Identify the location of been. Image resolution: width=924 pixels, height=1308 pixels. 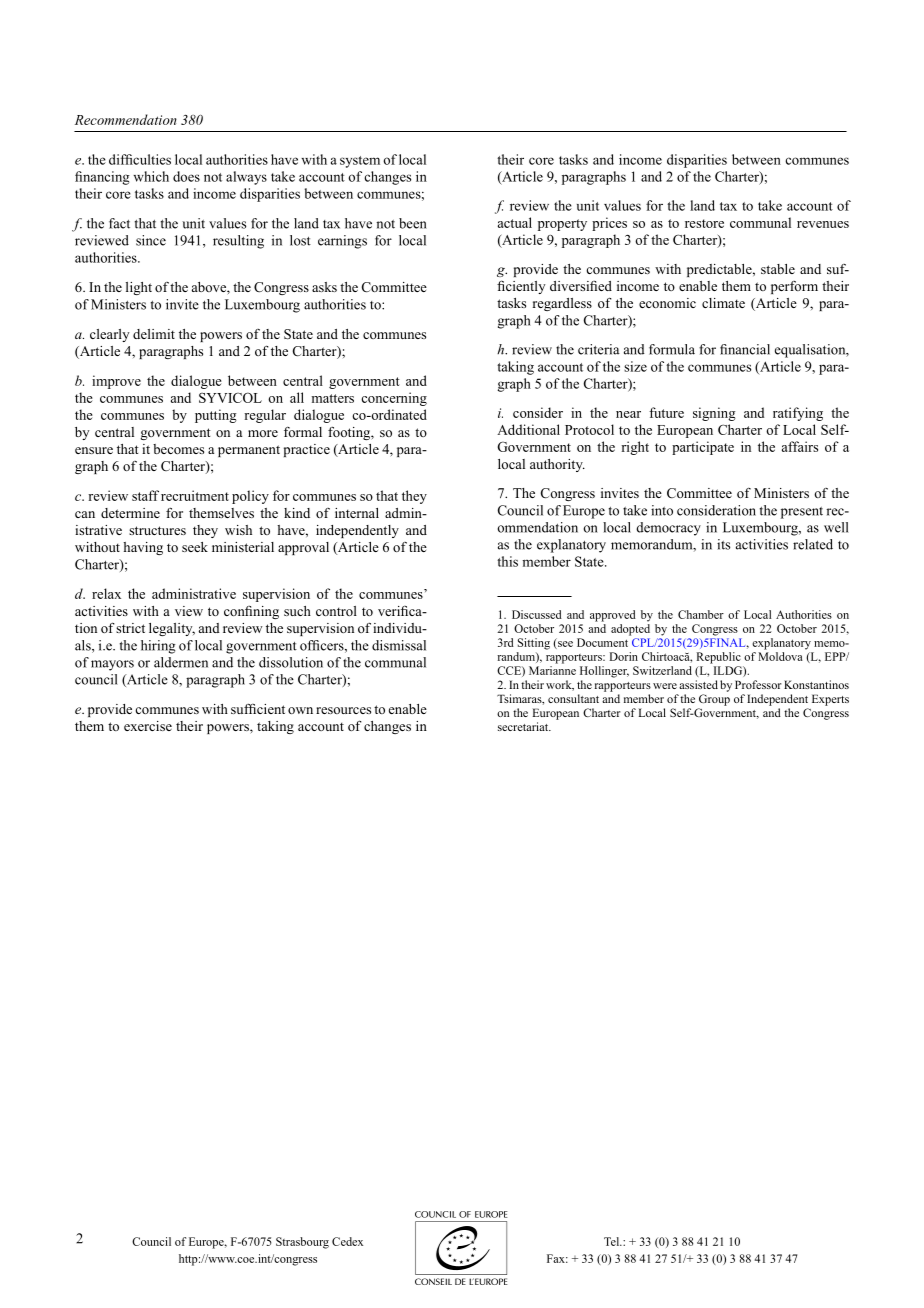
(413, 223).
